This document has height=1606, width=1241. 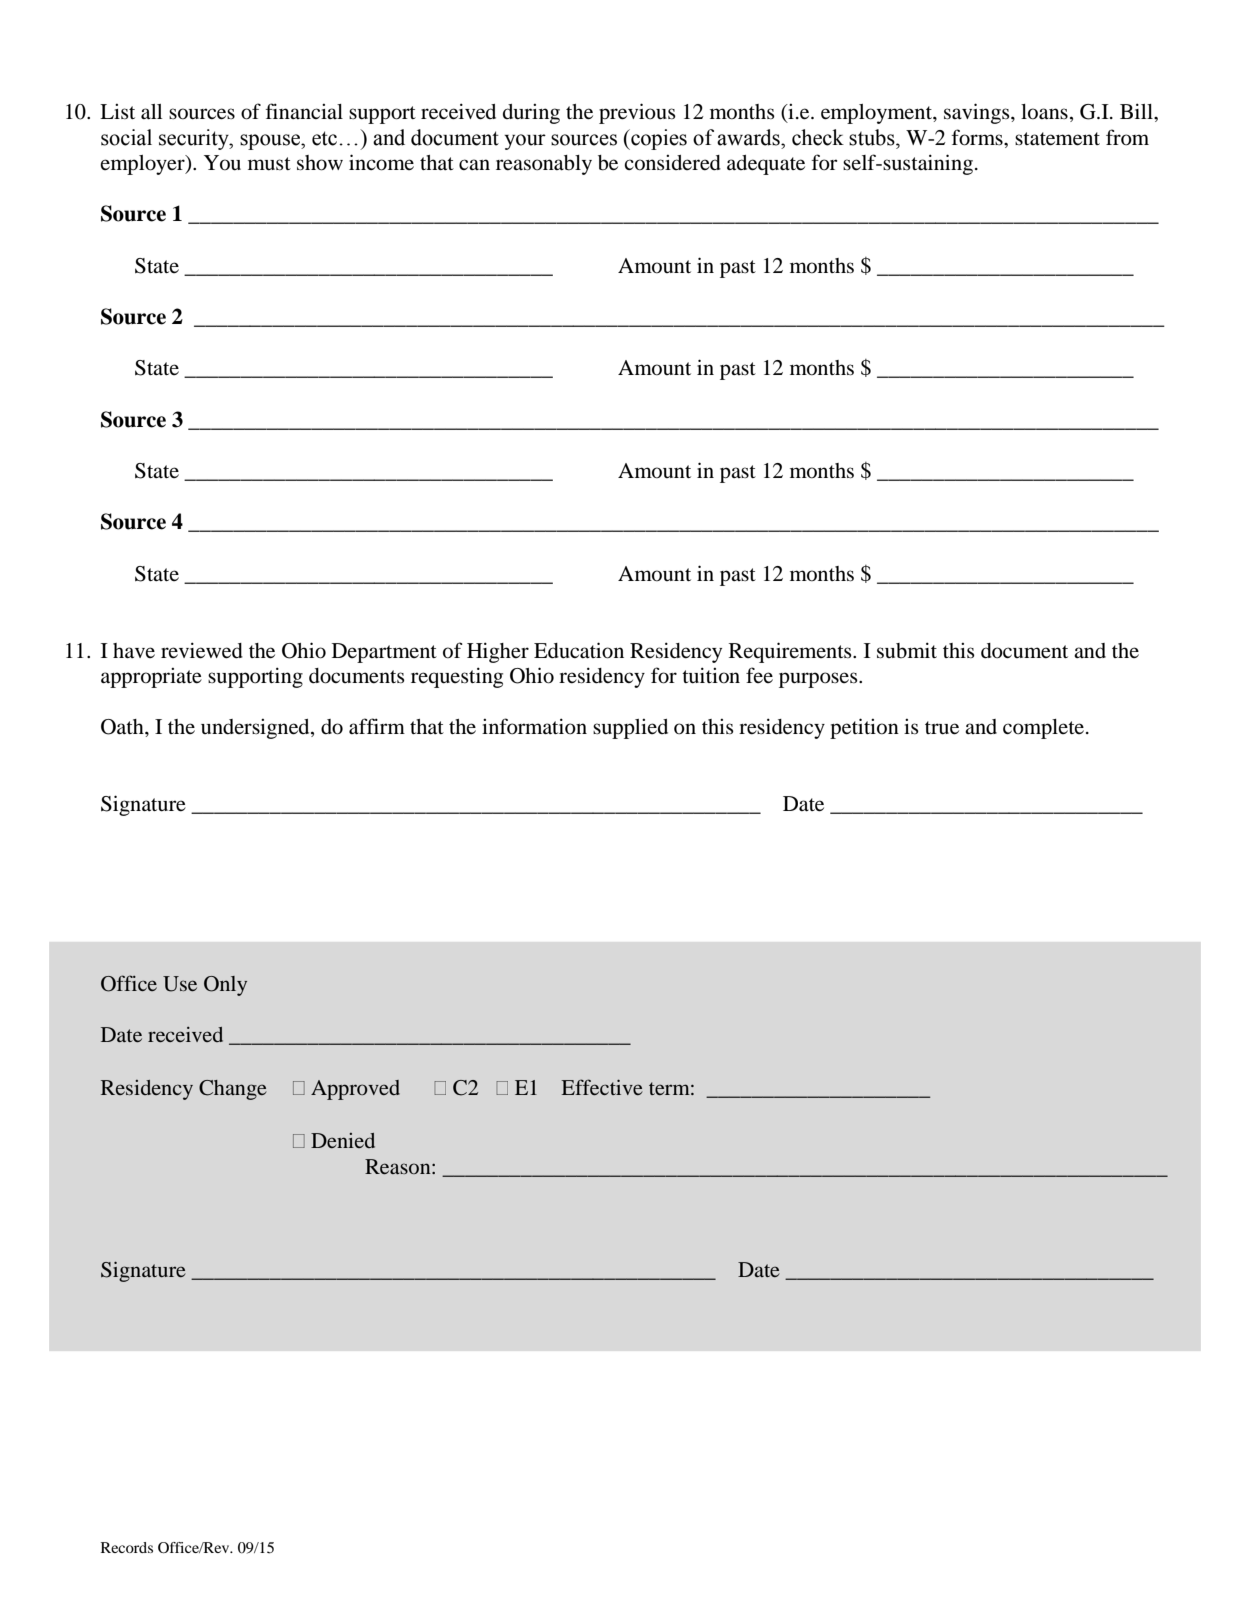 I want to click on reviewed, so click(x=202, y=650).
